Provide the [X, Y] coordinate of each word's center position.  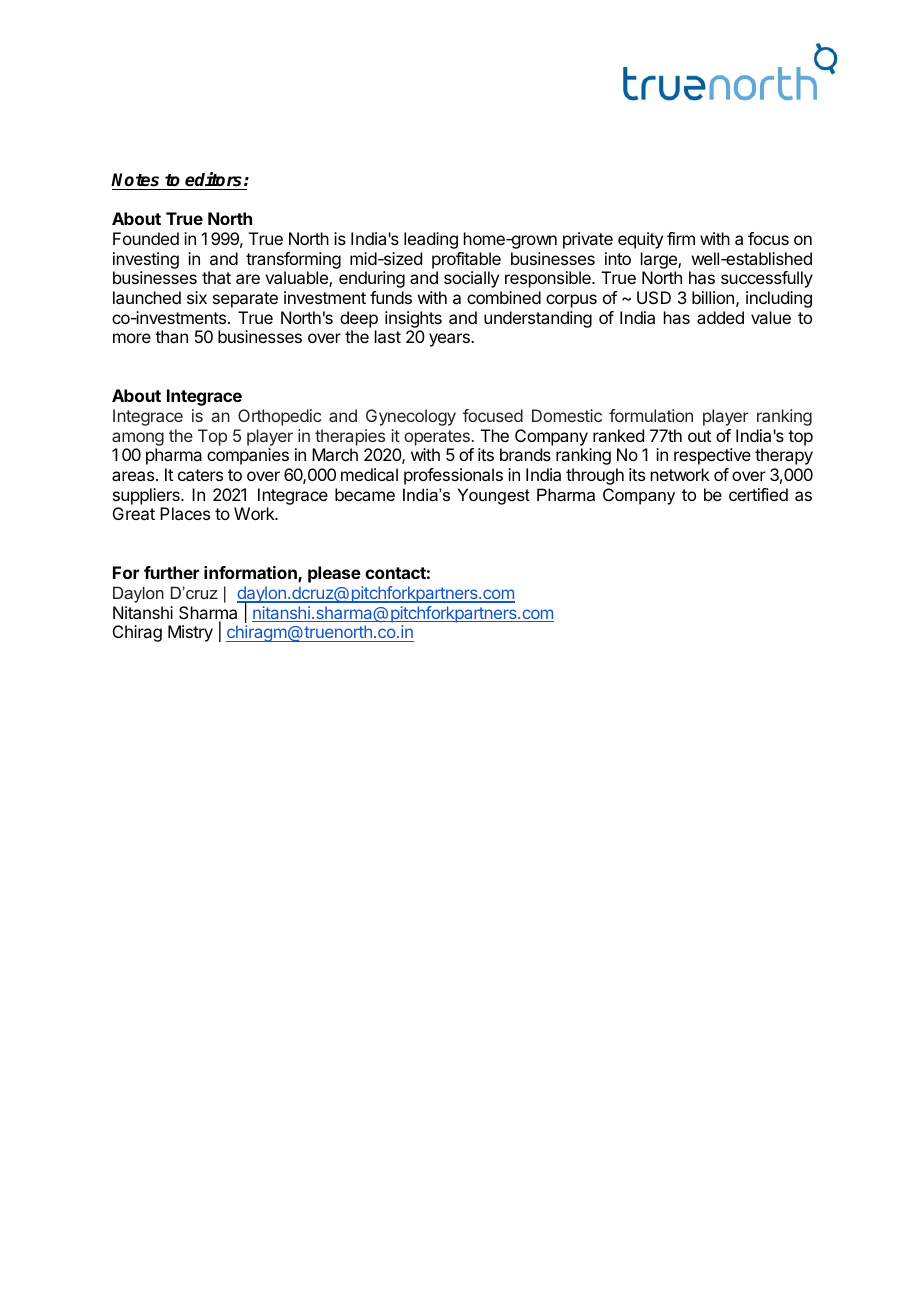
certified [758, 494]
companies [248, 456]
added [720, 317]
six [197, 297]
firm [681, 238]
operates [437, 438]
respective [712, 456]
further [171, 572]
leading [431, 240]
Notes [135, 180]
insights [413, 319]
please [334, 574]
